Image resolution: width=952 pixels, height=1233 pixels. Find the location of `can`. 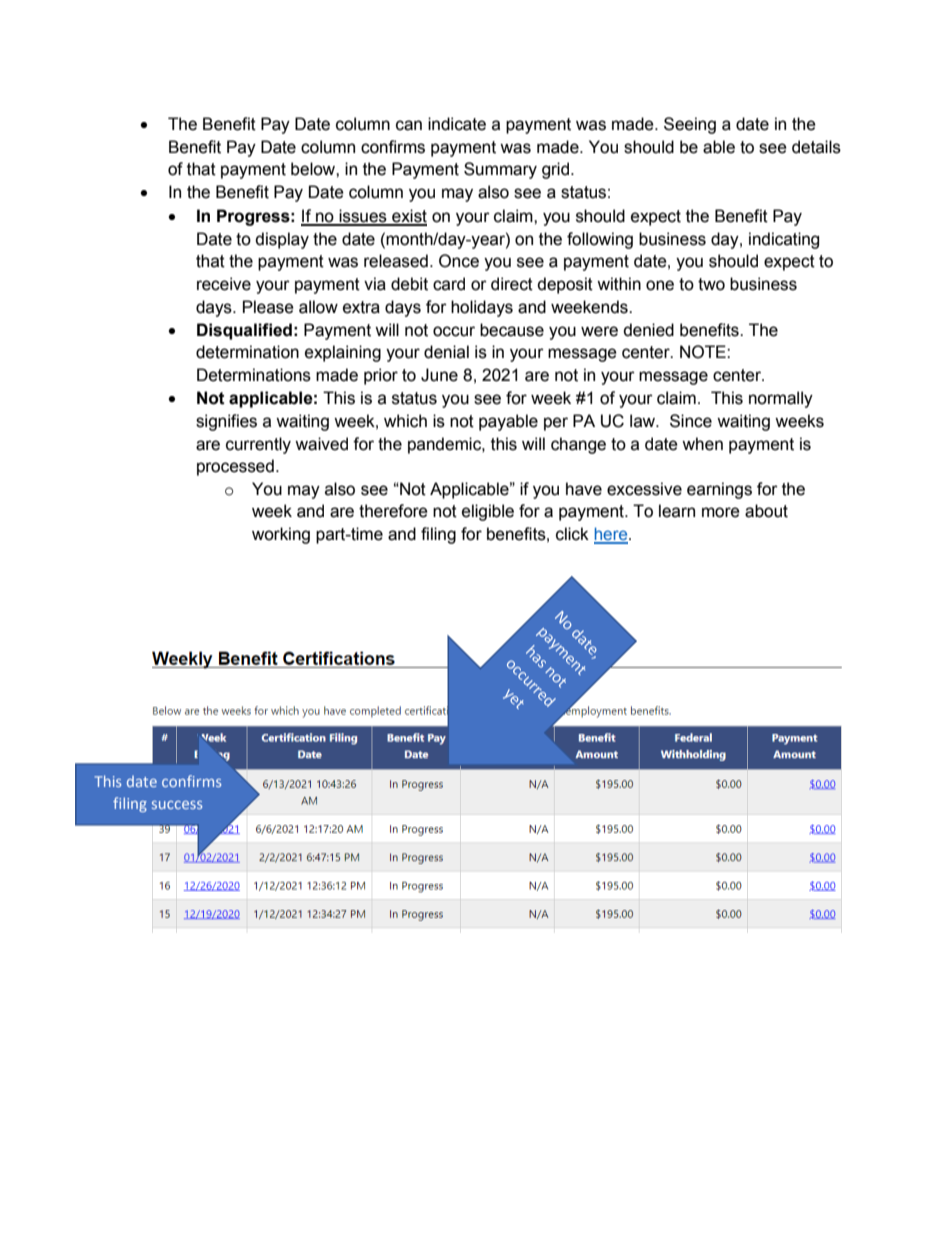

can is located at coordinates (409, 125).
